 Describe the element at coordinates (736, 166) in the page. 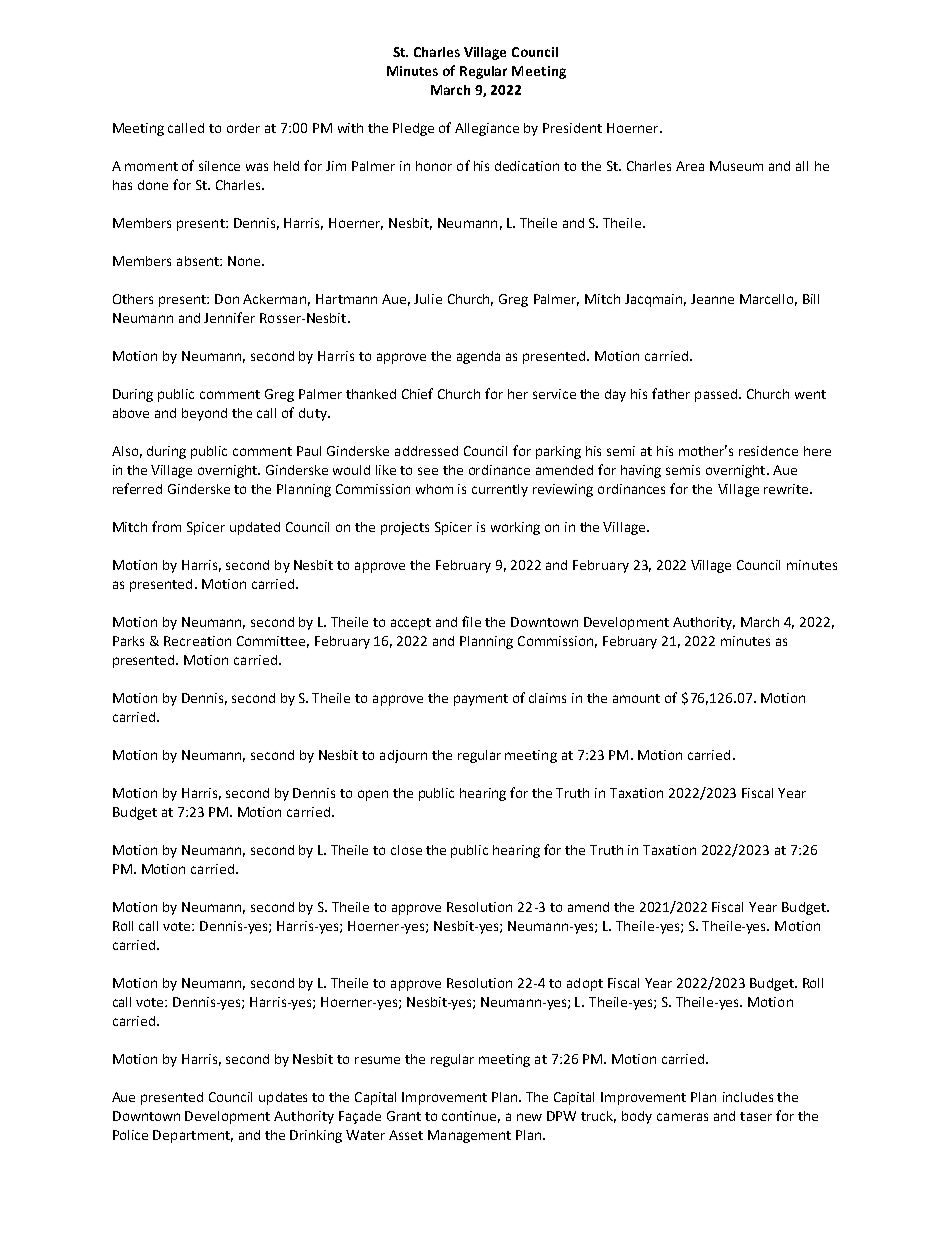

I see `Museum` at that location.
